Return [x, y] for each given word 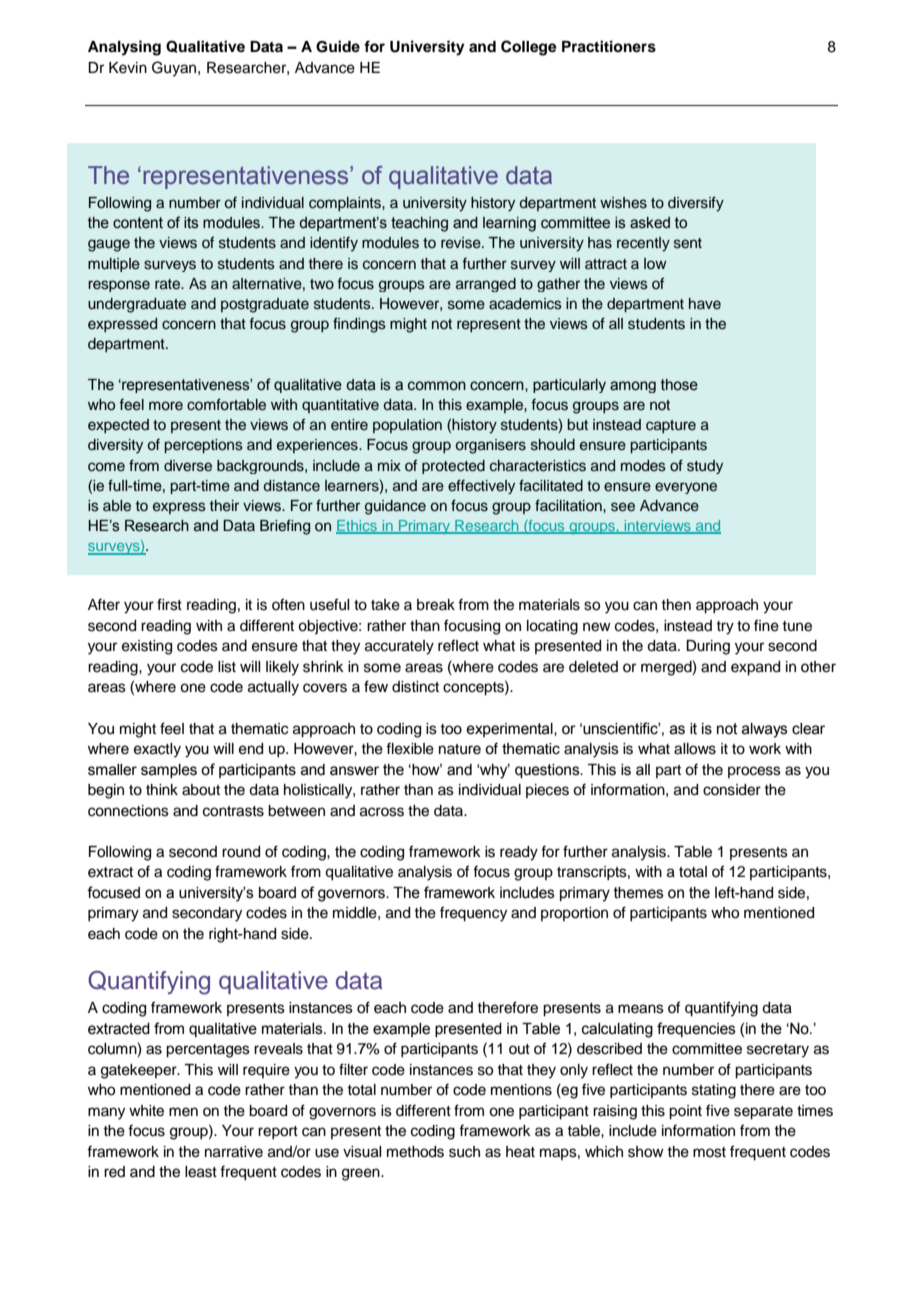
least [201, 1172]
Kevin [128, 68]
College [529, 48]
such [464, 1152]
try [725, 628]
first [169, 604]
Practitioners [609, 46]
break [436, 605]
